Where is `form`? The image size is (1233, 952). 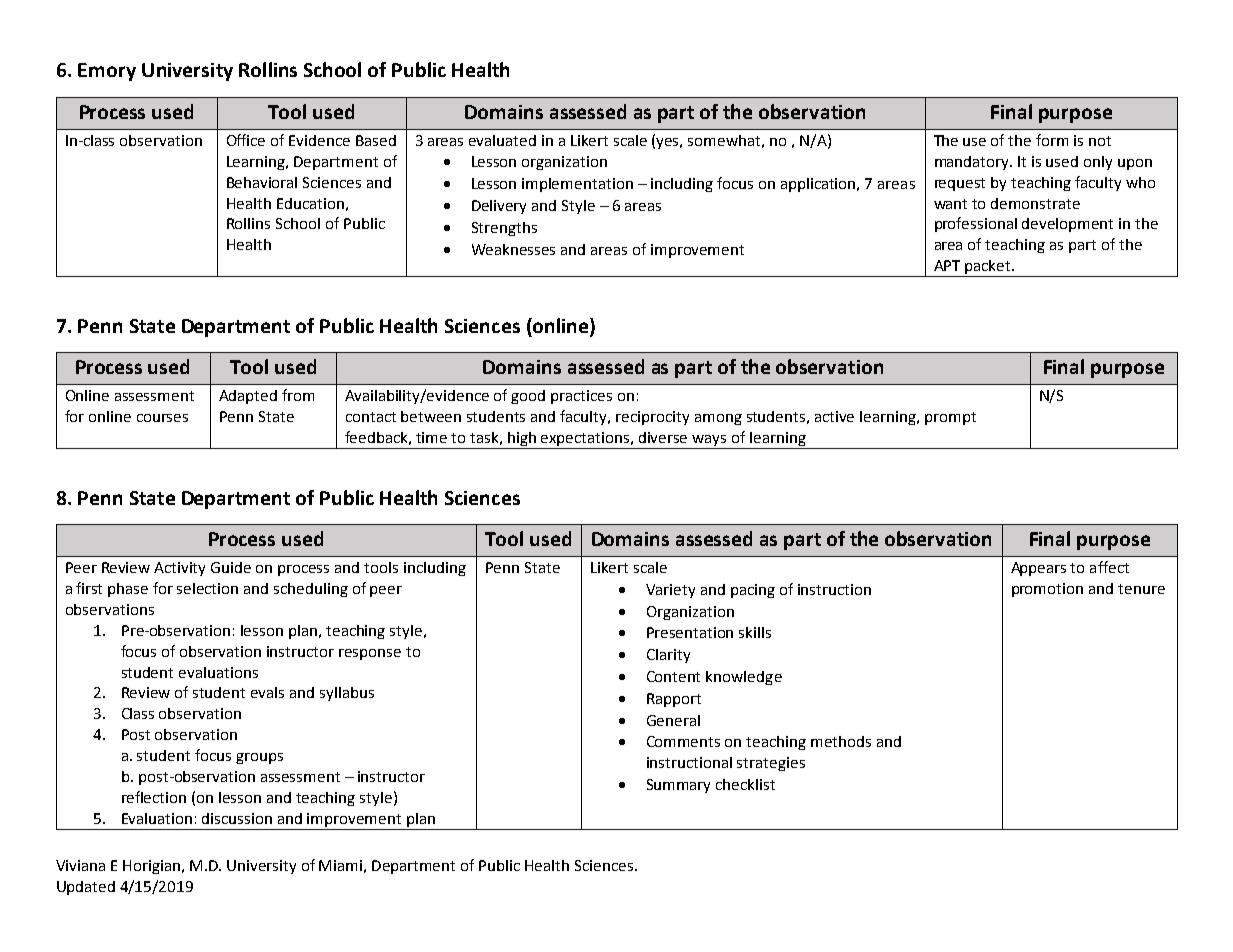 form is located at coordinates (1052, 140).
